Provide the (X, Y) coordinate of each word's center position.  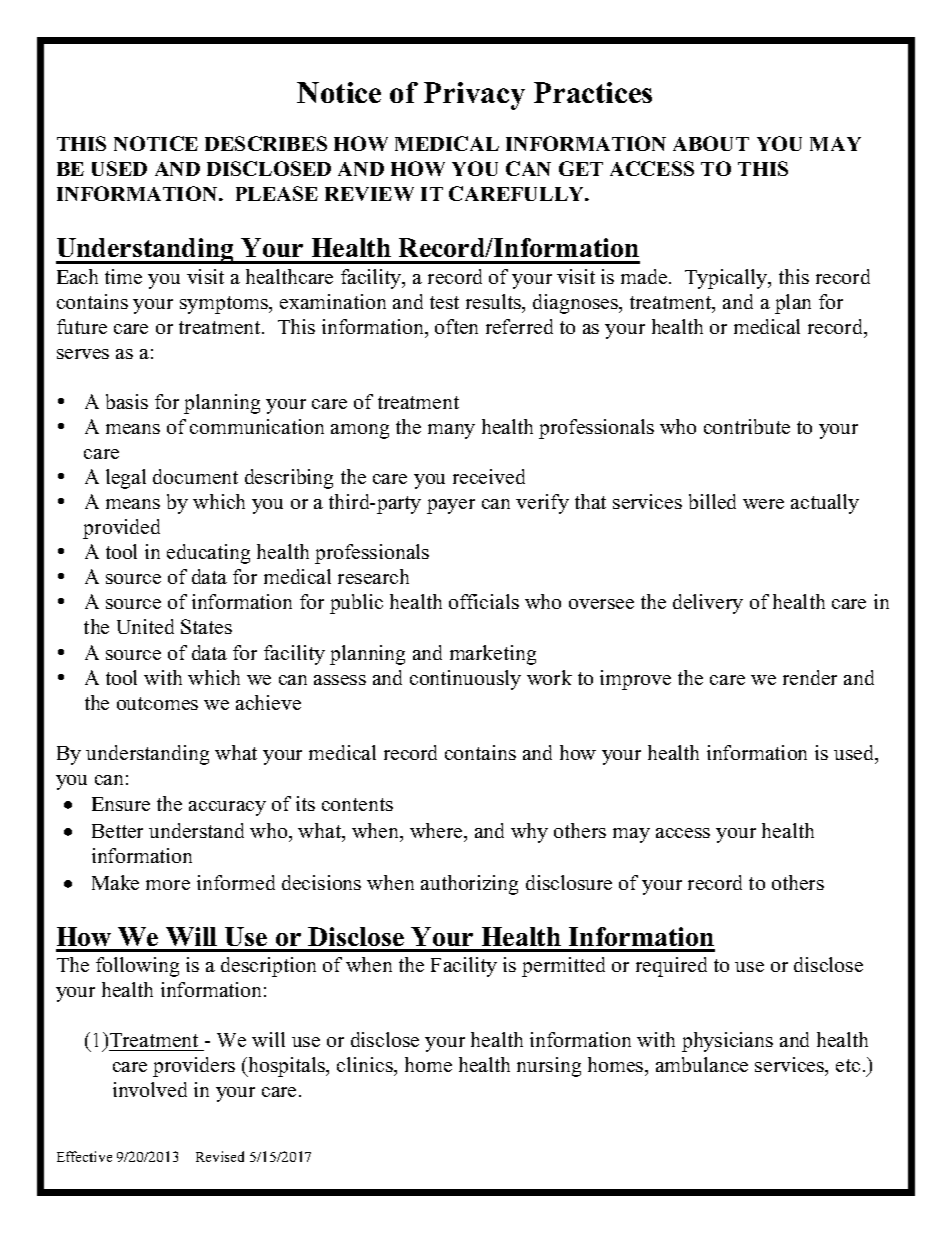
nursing (549, 1067)
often (456, 326)
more (168, 885)
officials (484, 601)
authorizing (469, 885)
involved (150, 1089)
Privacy (474, 96)
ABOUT (711, 143)
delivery (708, 604)
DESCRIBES (266, 143)
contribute (747, 426)
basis (127, 401)
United (145, 626)
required (671, 967)
